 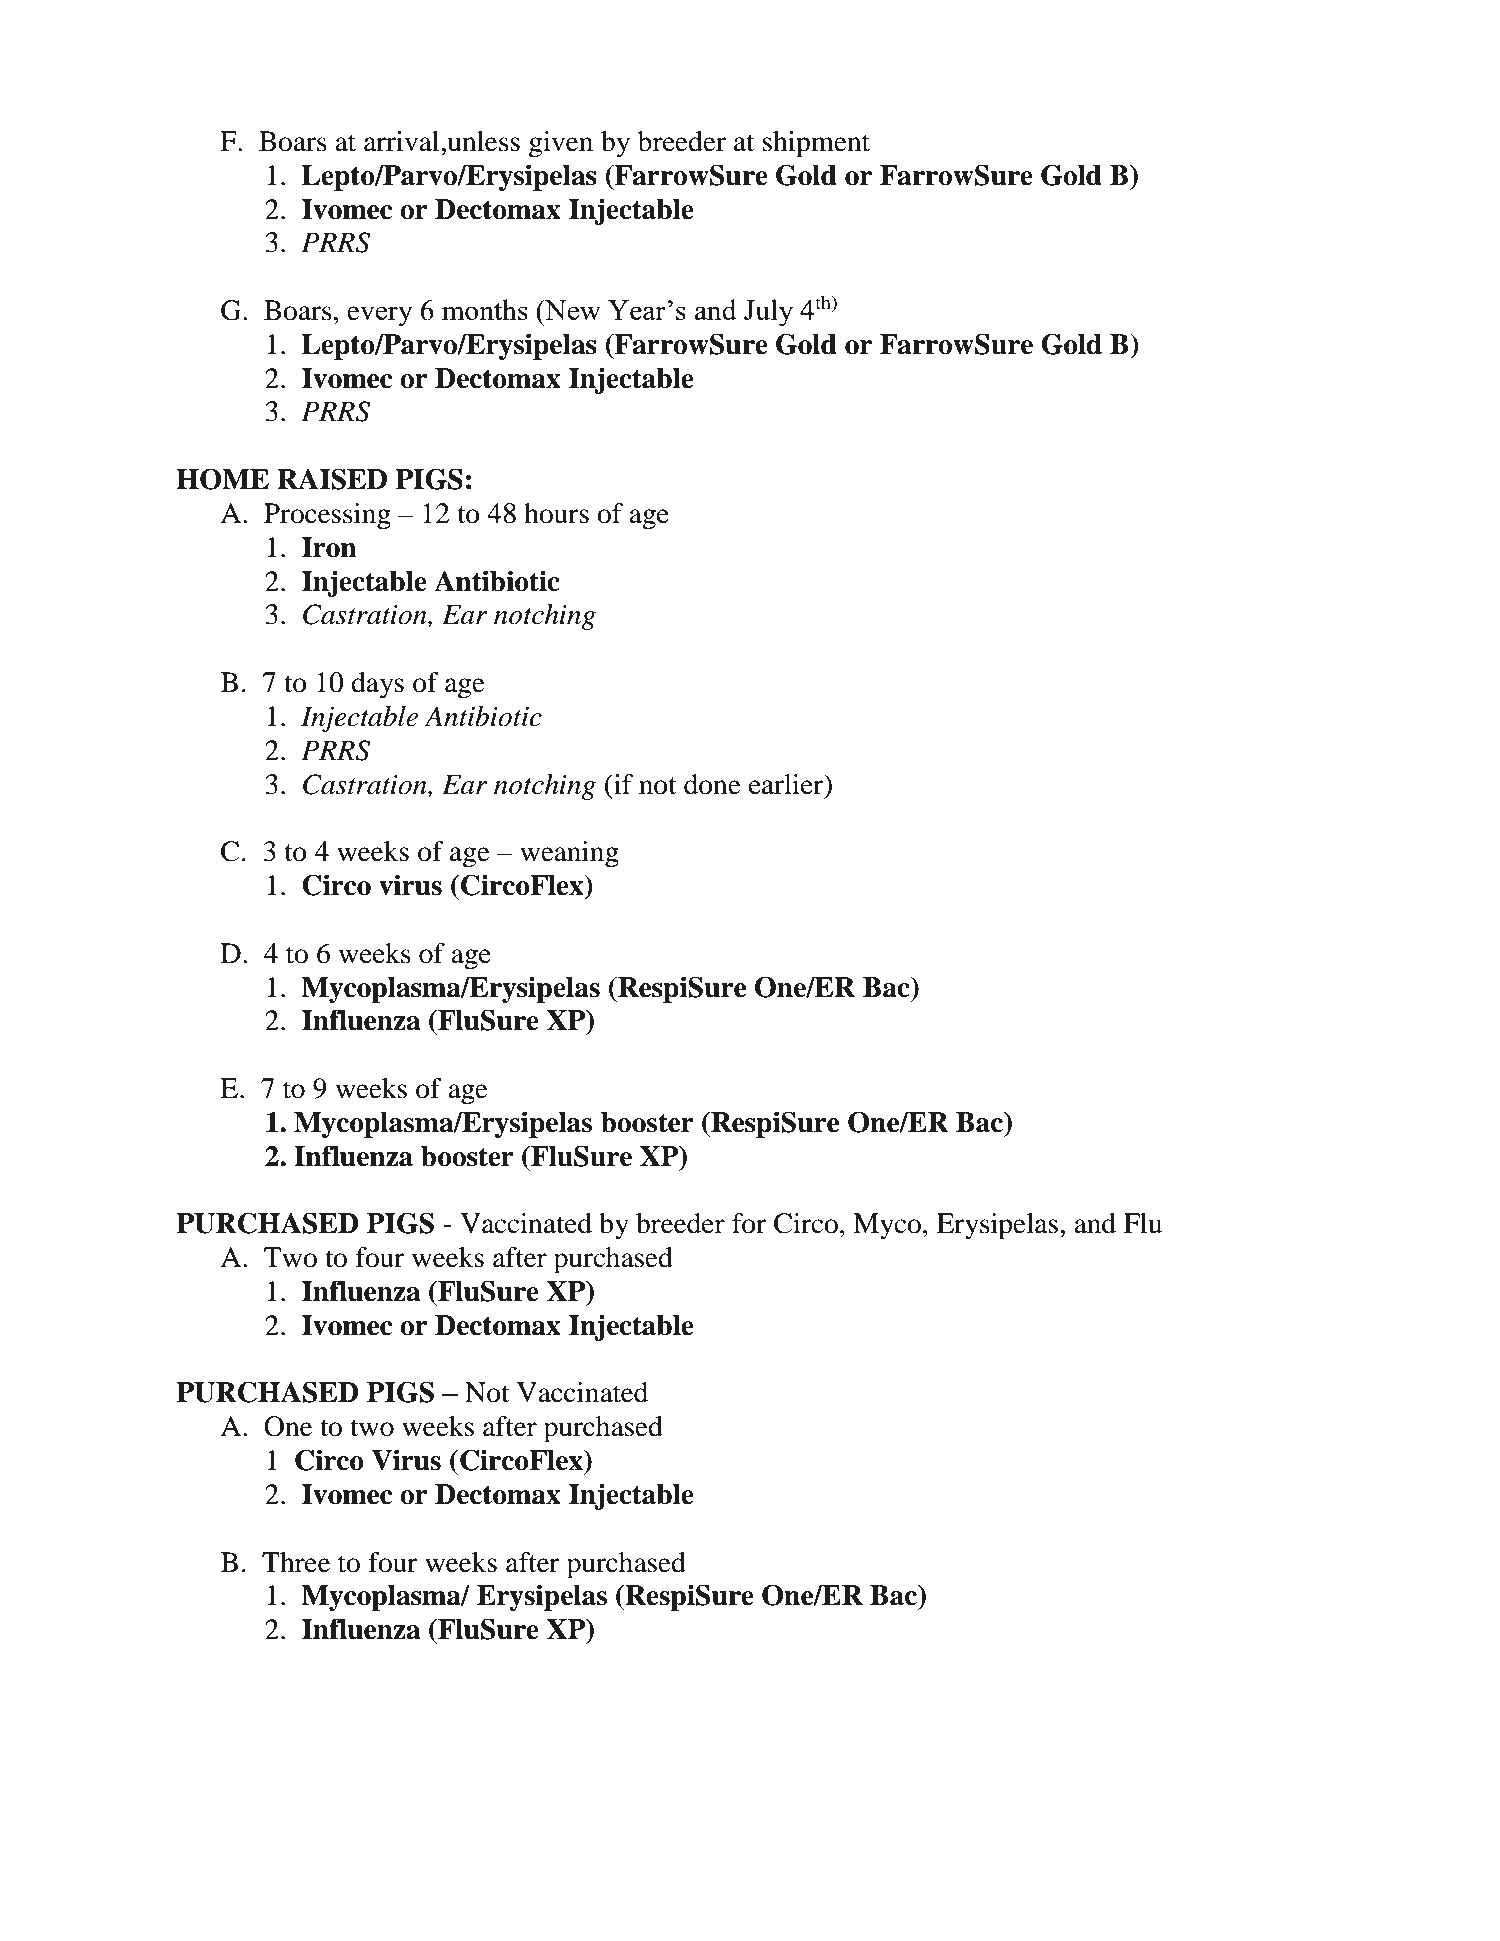 I want to click on Three, so click(x=296, y=1562).
